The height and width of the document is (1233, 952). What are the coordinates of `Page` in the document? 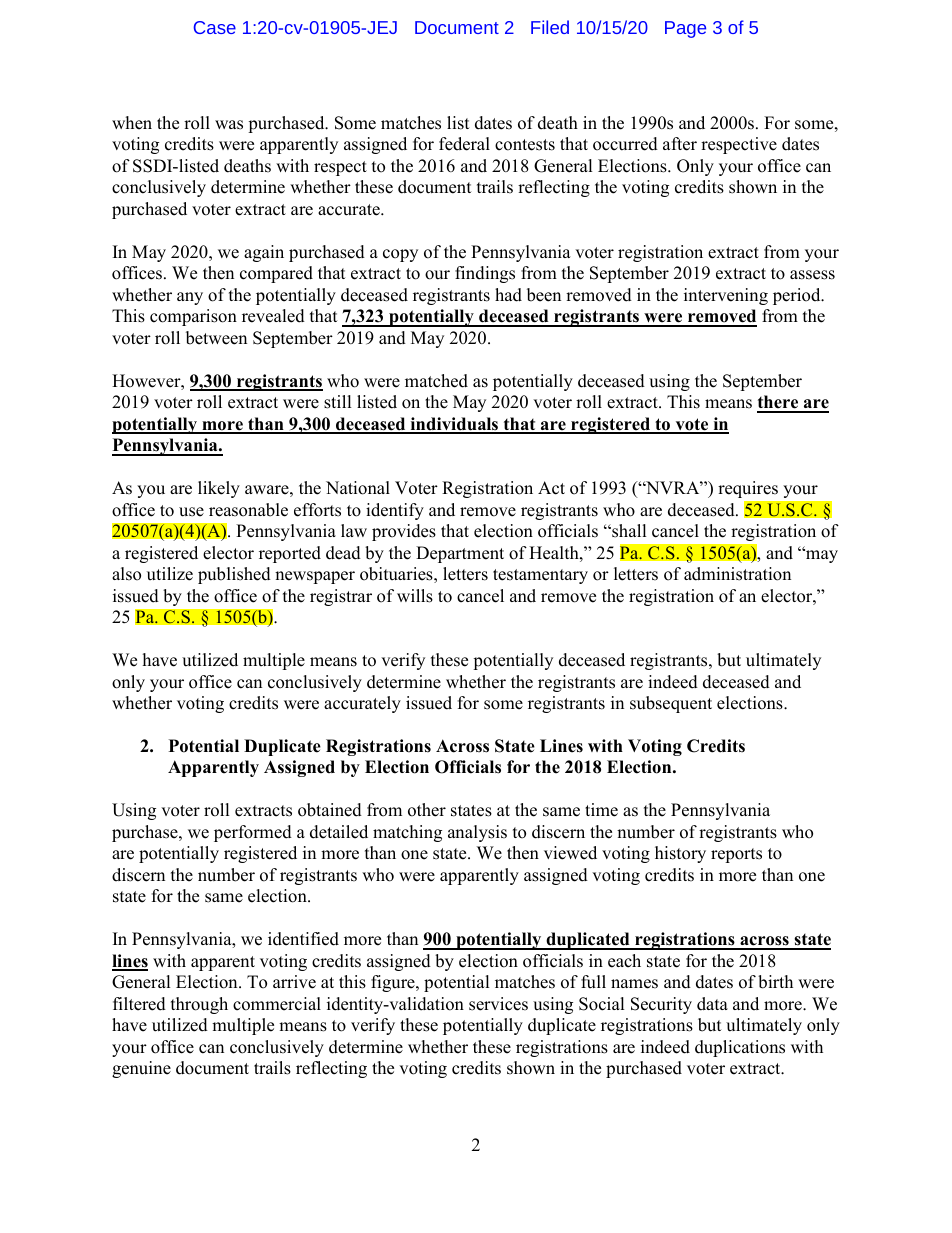 It's located at (685, 29).
